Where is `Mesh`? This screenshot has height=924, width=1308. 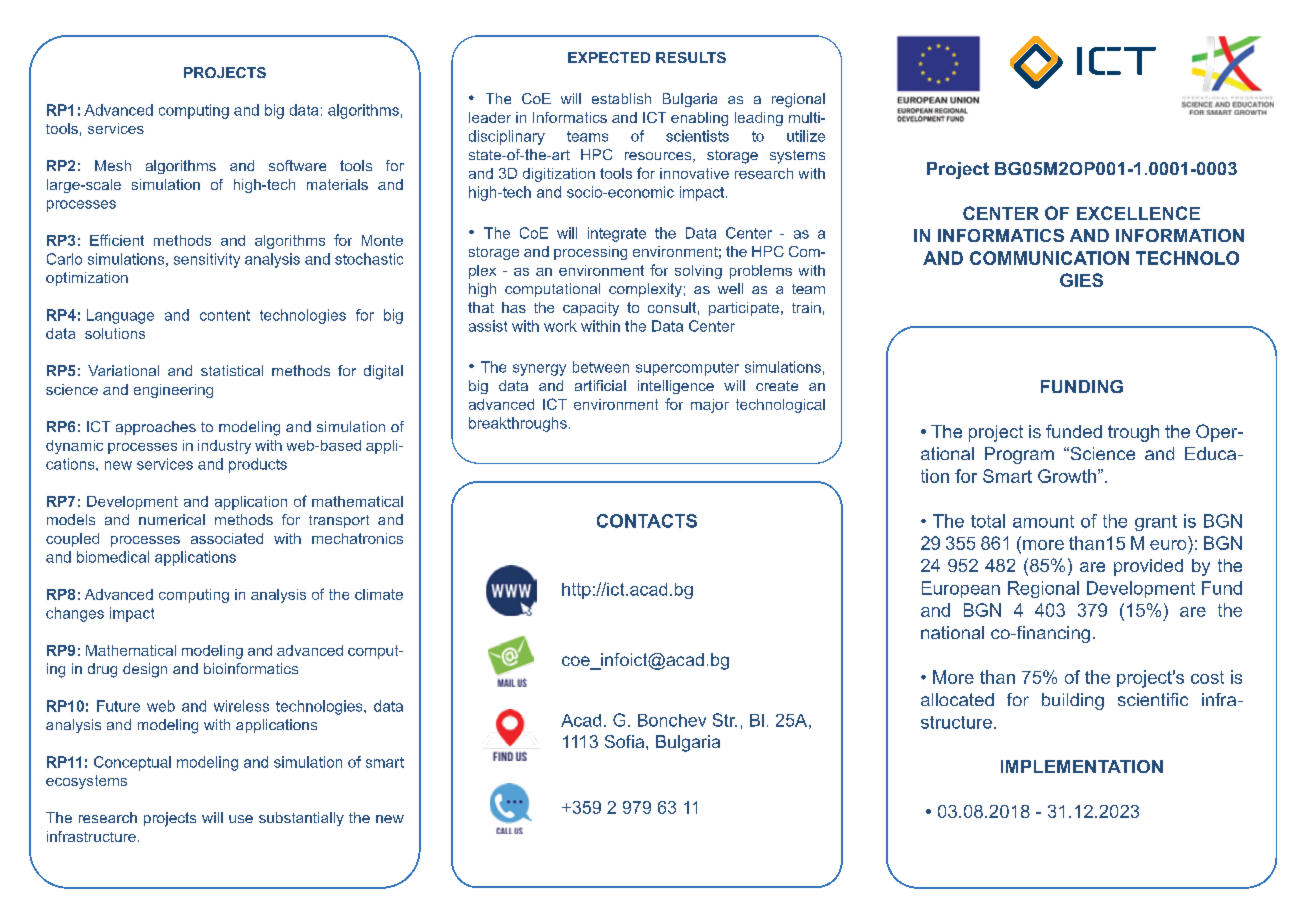
Mesh is located at coordinates (113, 165).
